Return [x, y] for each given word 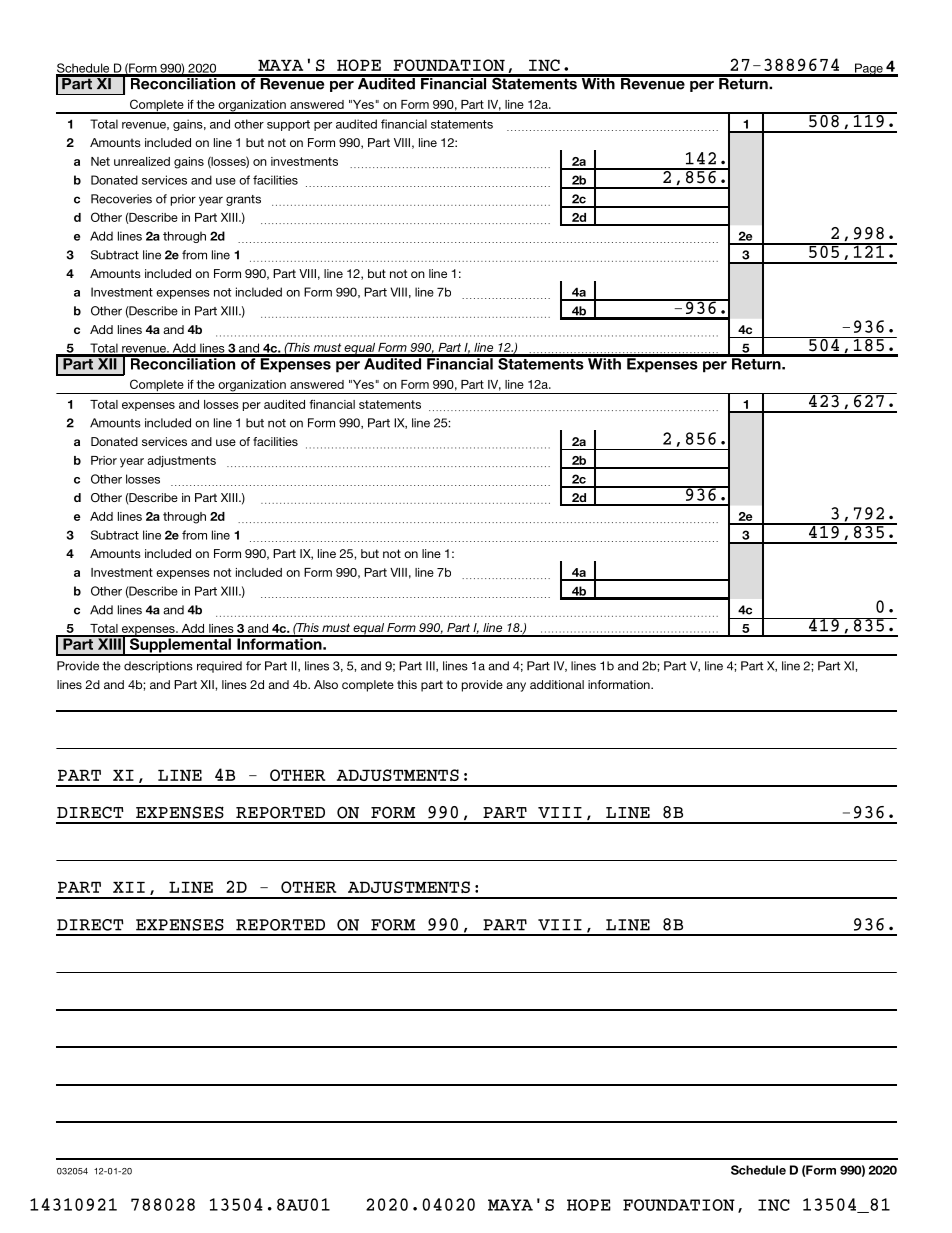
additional [557, 684]
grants [243, 200]
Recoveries [121, 199]
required [219, 667]
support [288, 125]
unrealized [142, 161]
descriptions [158, 667]
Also [326, 684]
